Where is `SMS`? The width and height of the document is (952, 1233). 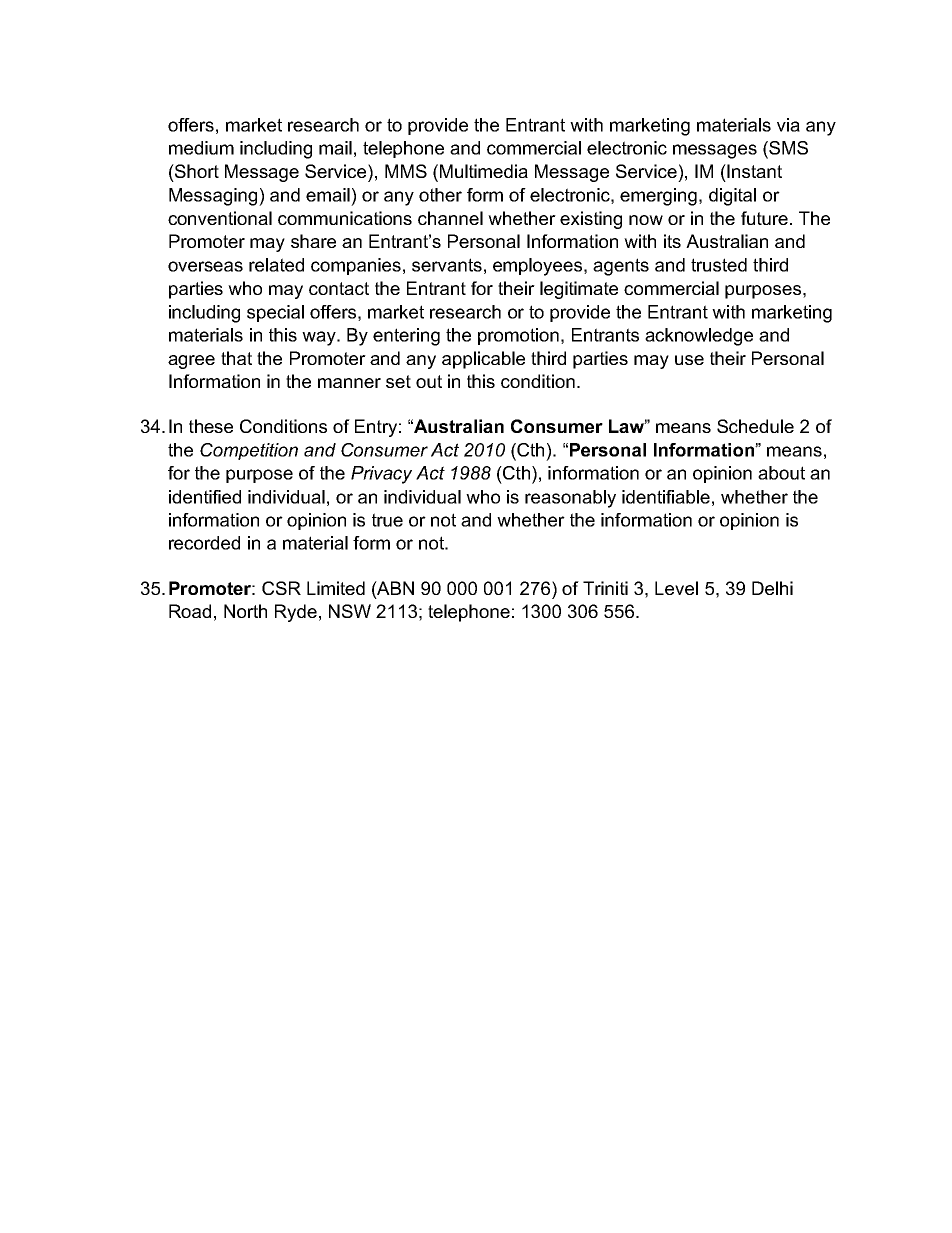
SMS is located at coordinates (787, 148).
